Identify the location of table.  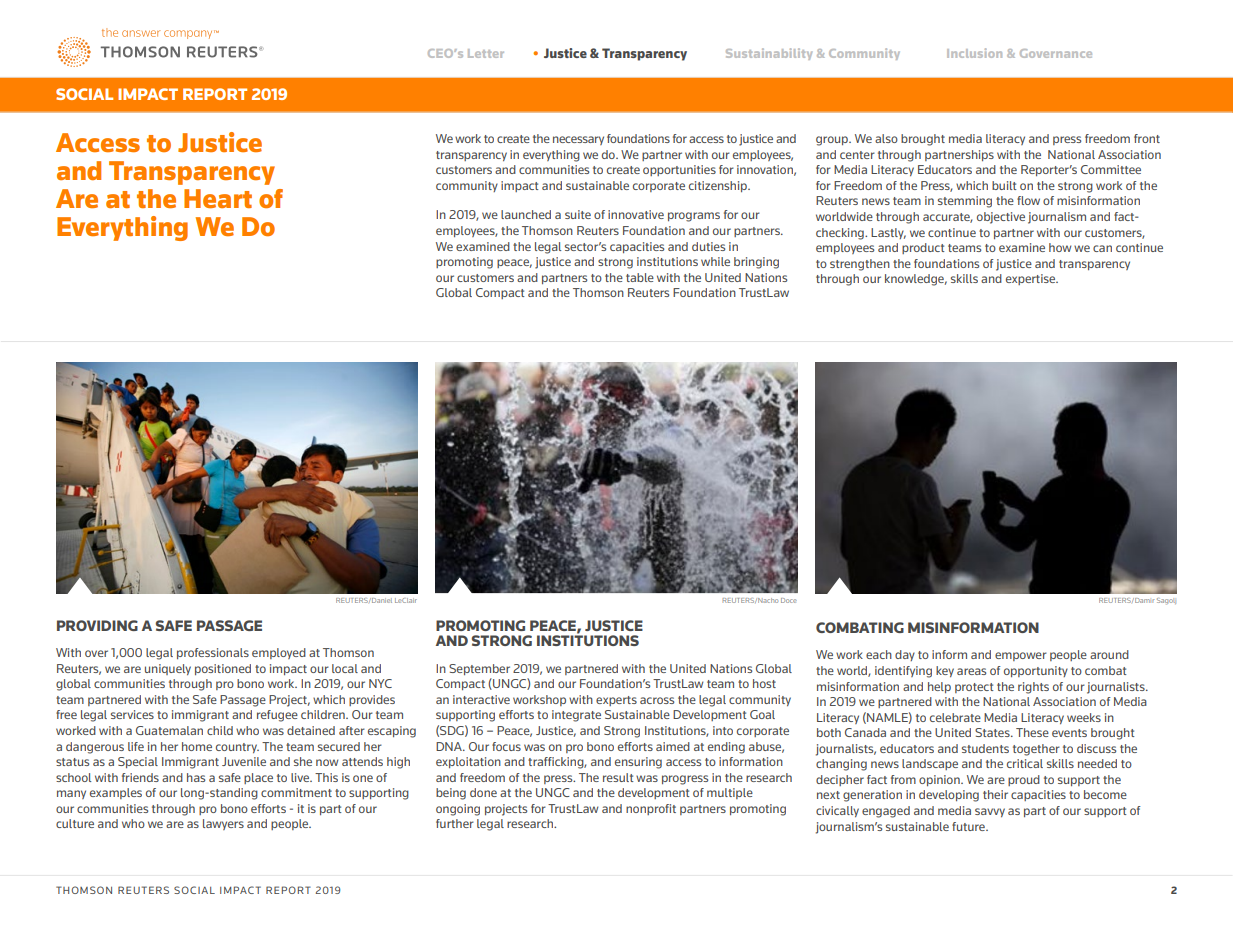
(640, 277).
